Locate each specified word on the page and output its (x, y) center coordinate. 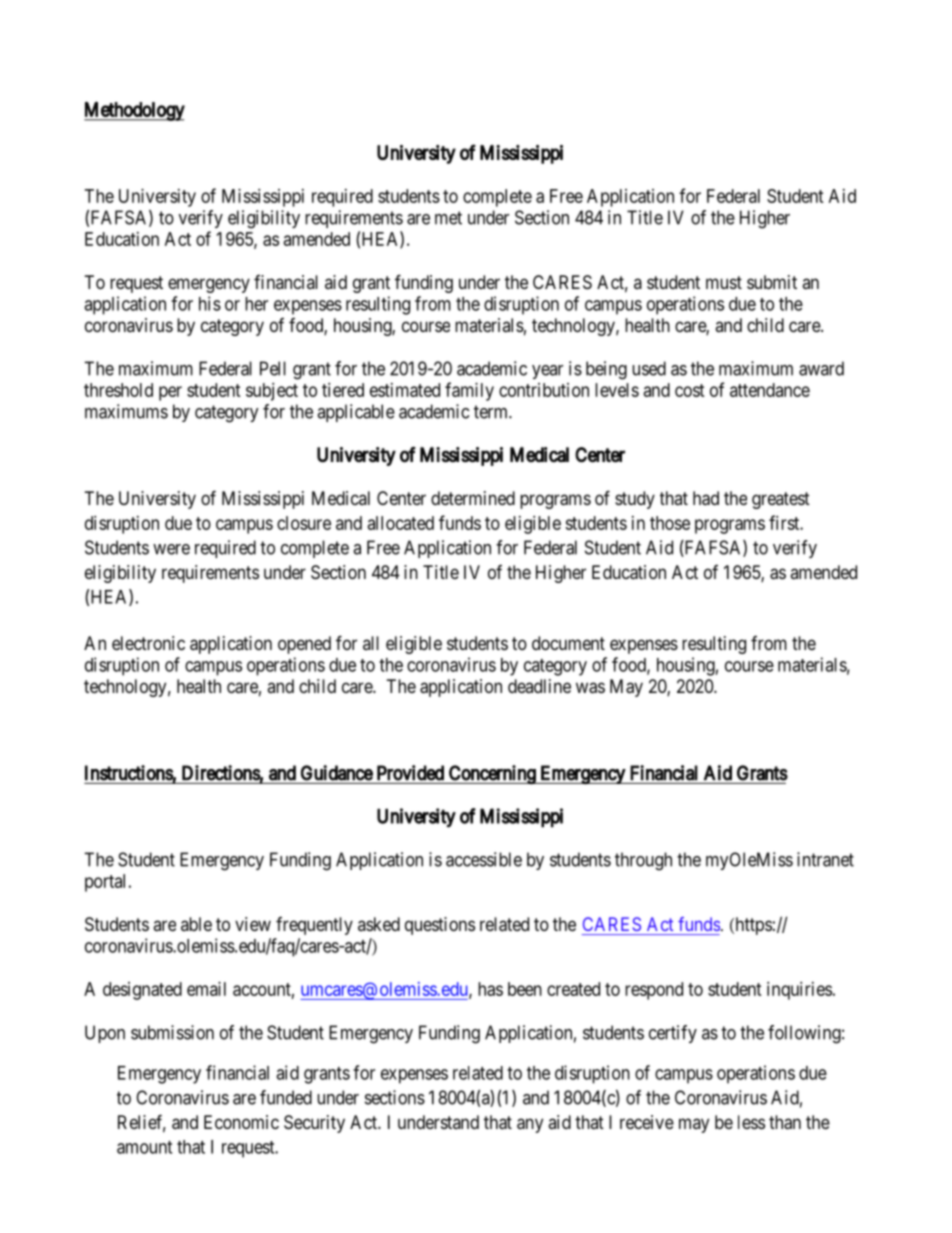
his (210, 303)
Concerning (492, 775)
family (469, 391)
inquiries (799, 991)
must (724, 282)
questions (440, 926)
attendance (770, 390)
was (590, 688)
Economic (241, 1122)
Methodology (134, 111)
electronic (148, 643)
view (253, 924)
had (706, 498)
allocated (401, 523)
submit (772, 282)
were (171, 549)
